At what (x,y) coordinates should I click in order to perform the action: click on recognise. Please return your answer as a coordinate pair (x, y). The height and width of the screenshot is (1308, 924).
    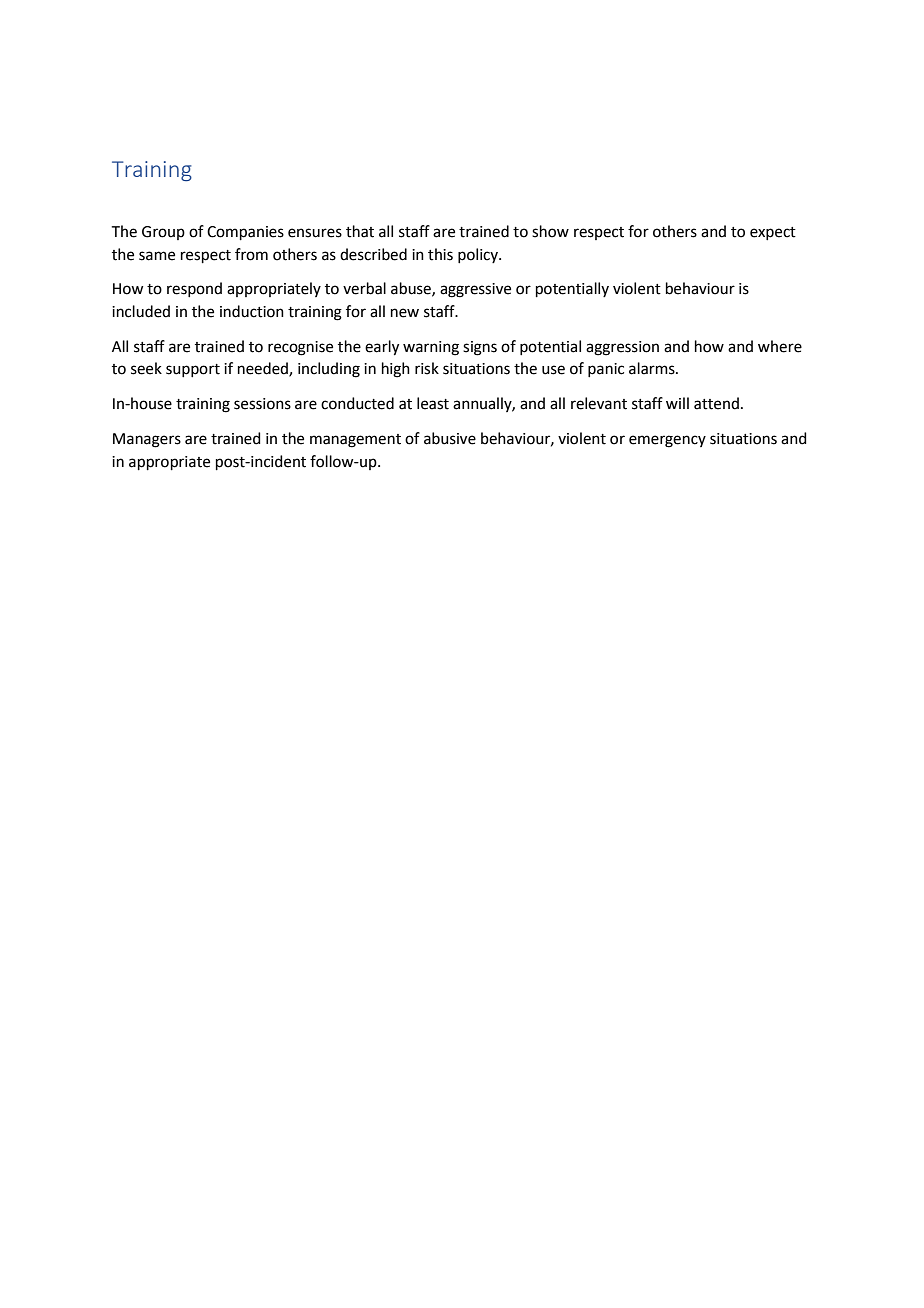
    Looking at the image, I should click on (300, 348).
